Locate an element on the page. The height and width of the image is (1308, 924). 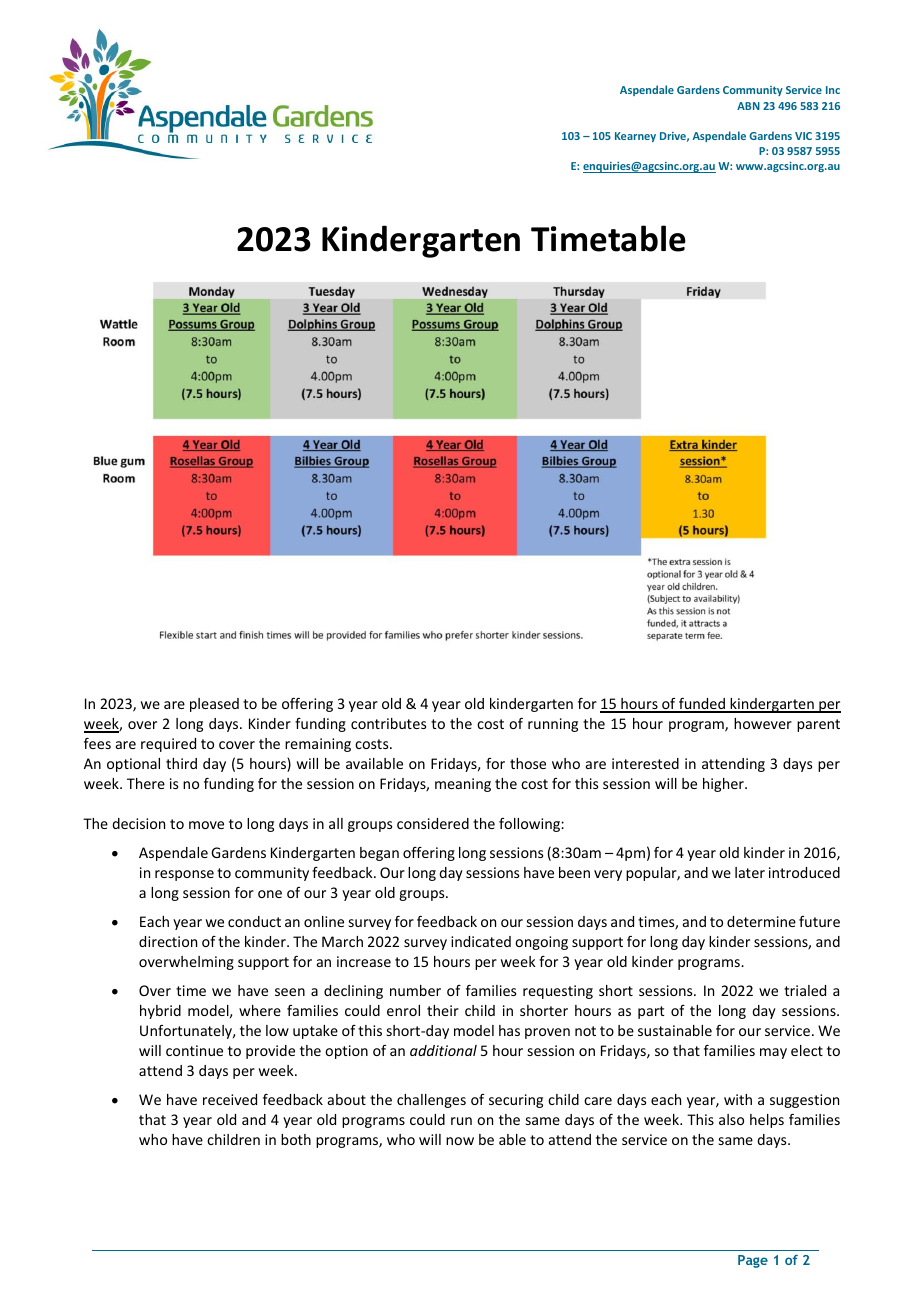
later is located at coordinates (750, 872).
